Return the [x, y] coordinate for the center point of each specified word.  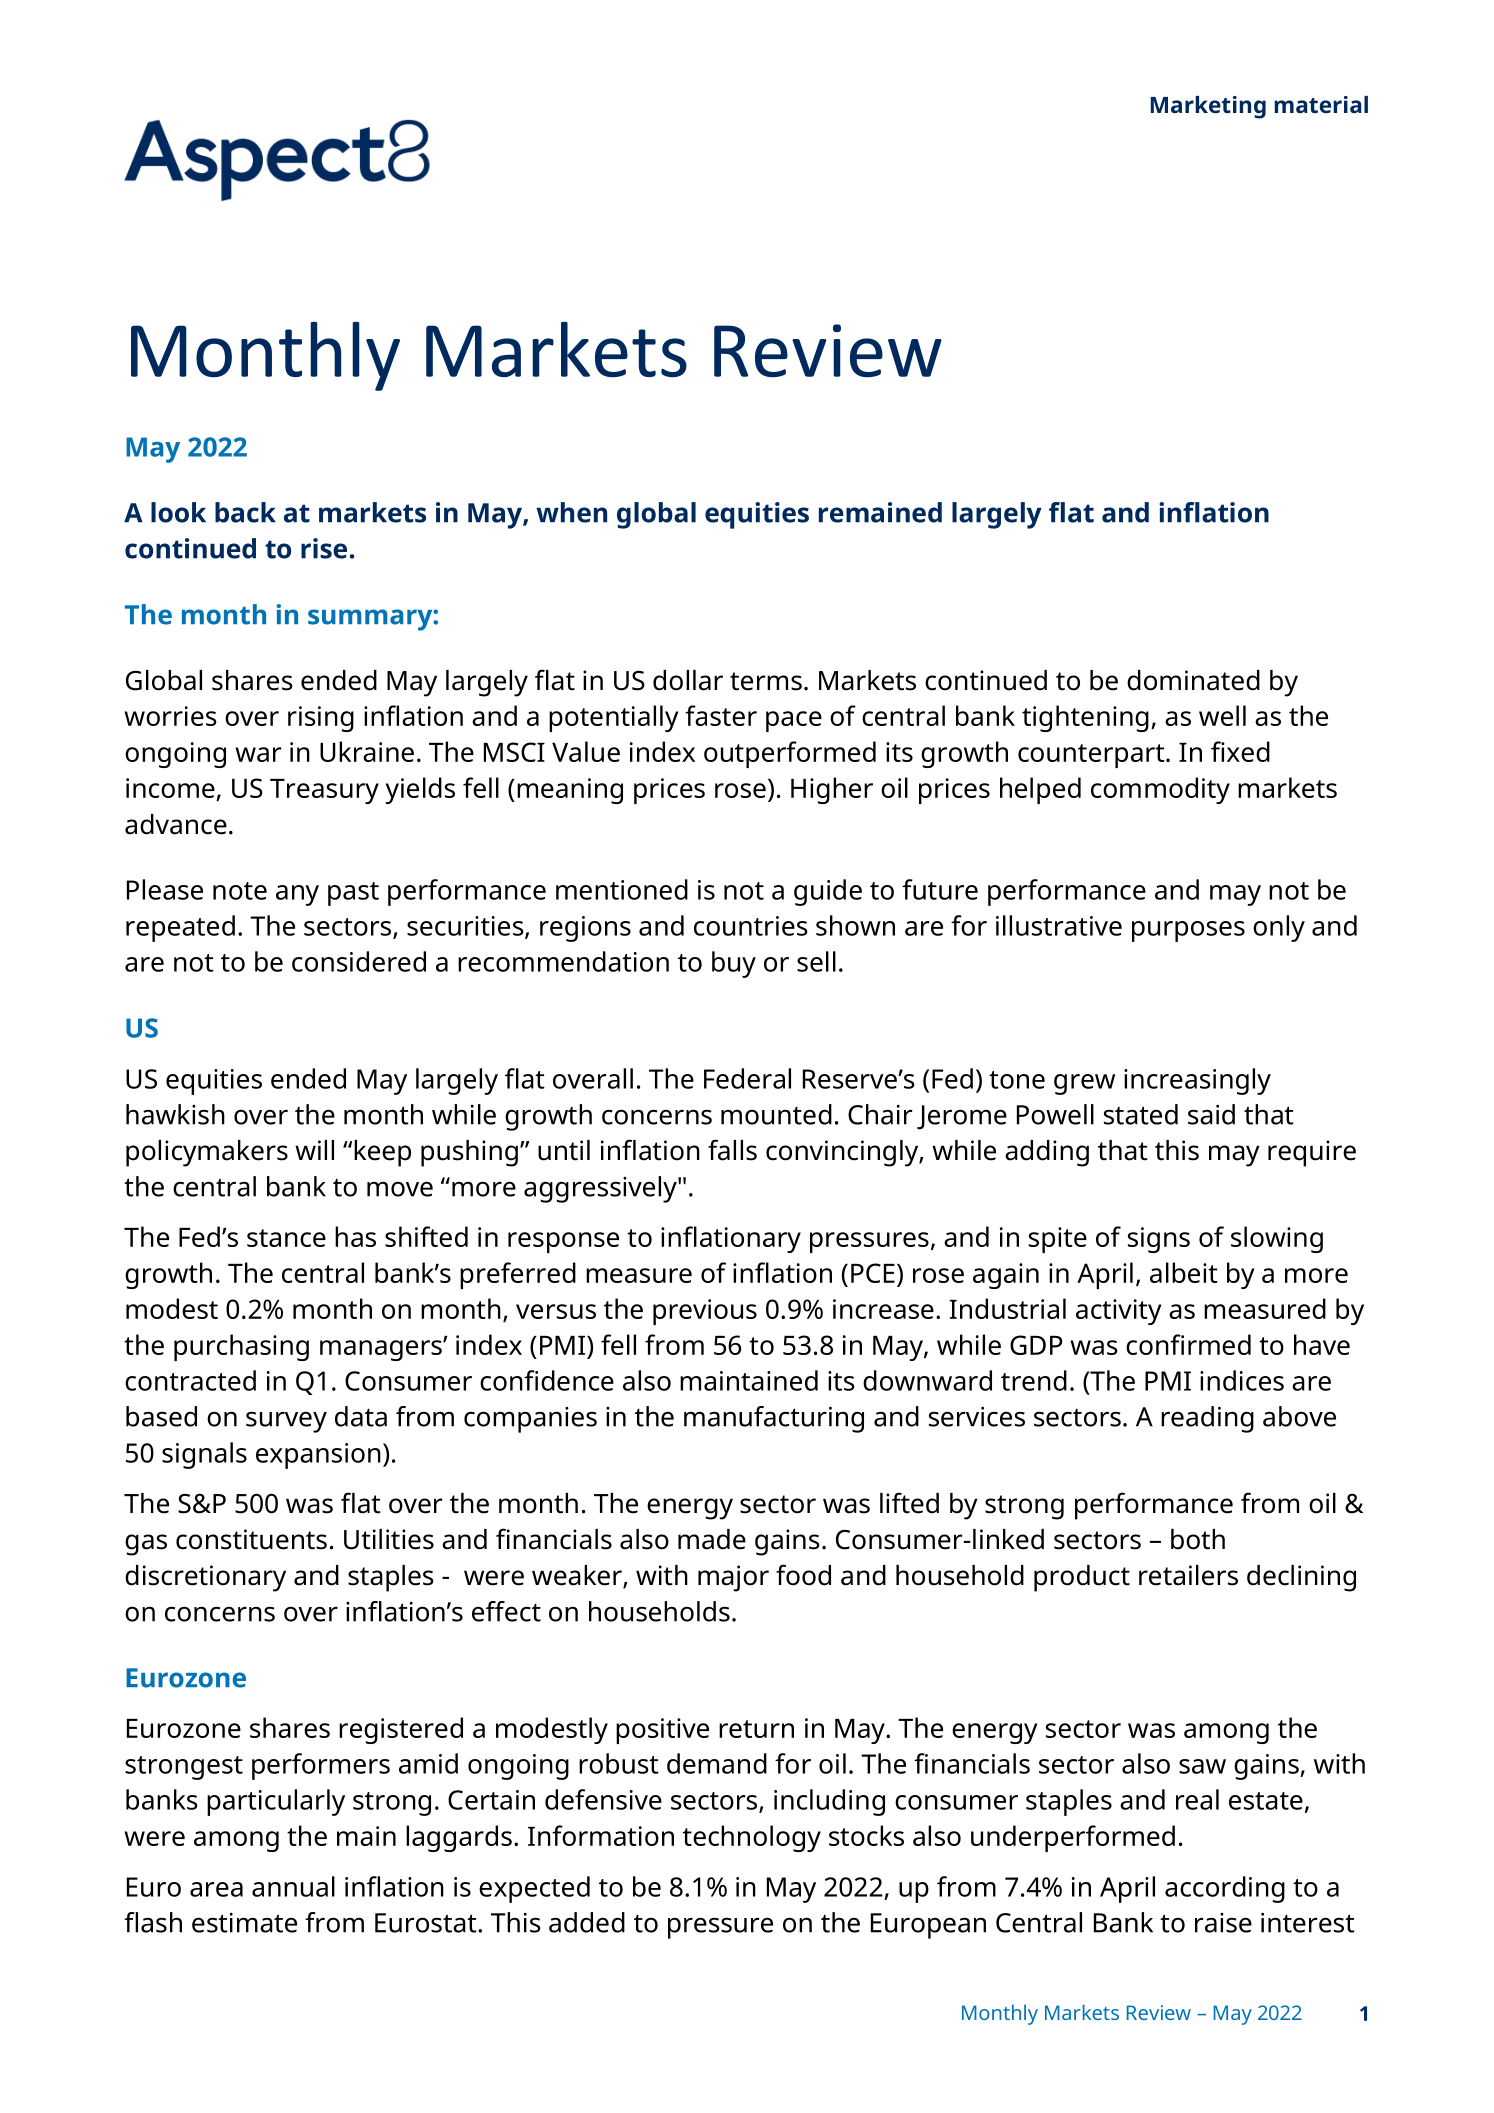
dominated [1193, 680]
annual [293, 1886]
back [245, 512]
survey [286, 1422]
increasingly [1197, 1081]
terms [766, 681]
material [1321, 104]
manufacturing [774, 1419]
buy [734, 964]
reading [1207, 1419]
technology [752, 1838]
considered [359, 961]
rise [324, 548]
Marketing [1208, 107]
